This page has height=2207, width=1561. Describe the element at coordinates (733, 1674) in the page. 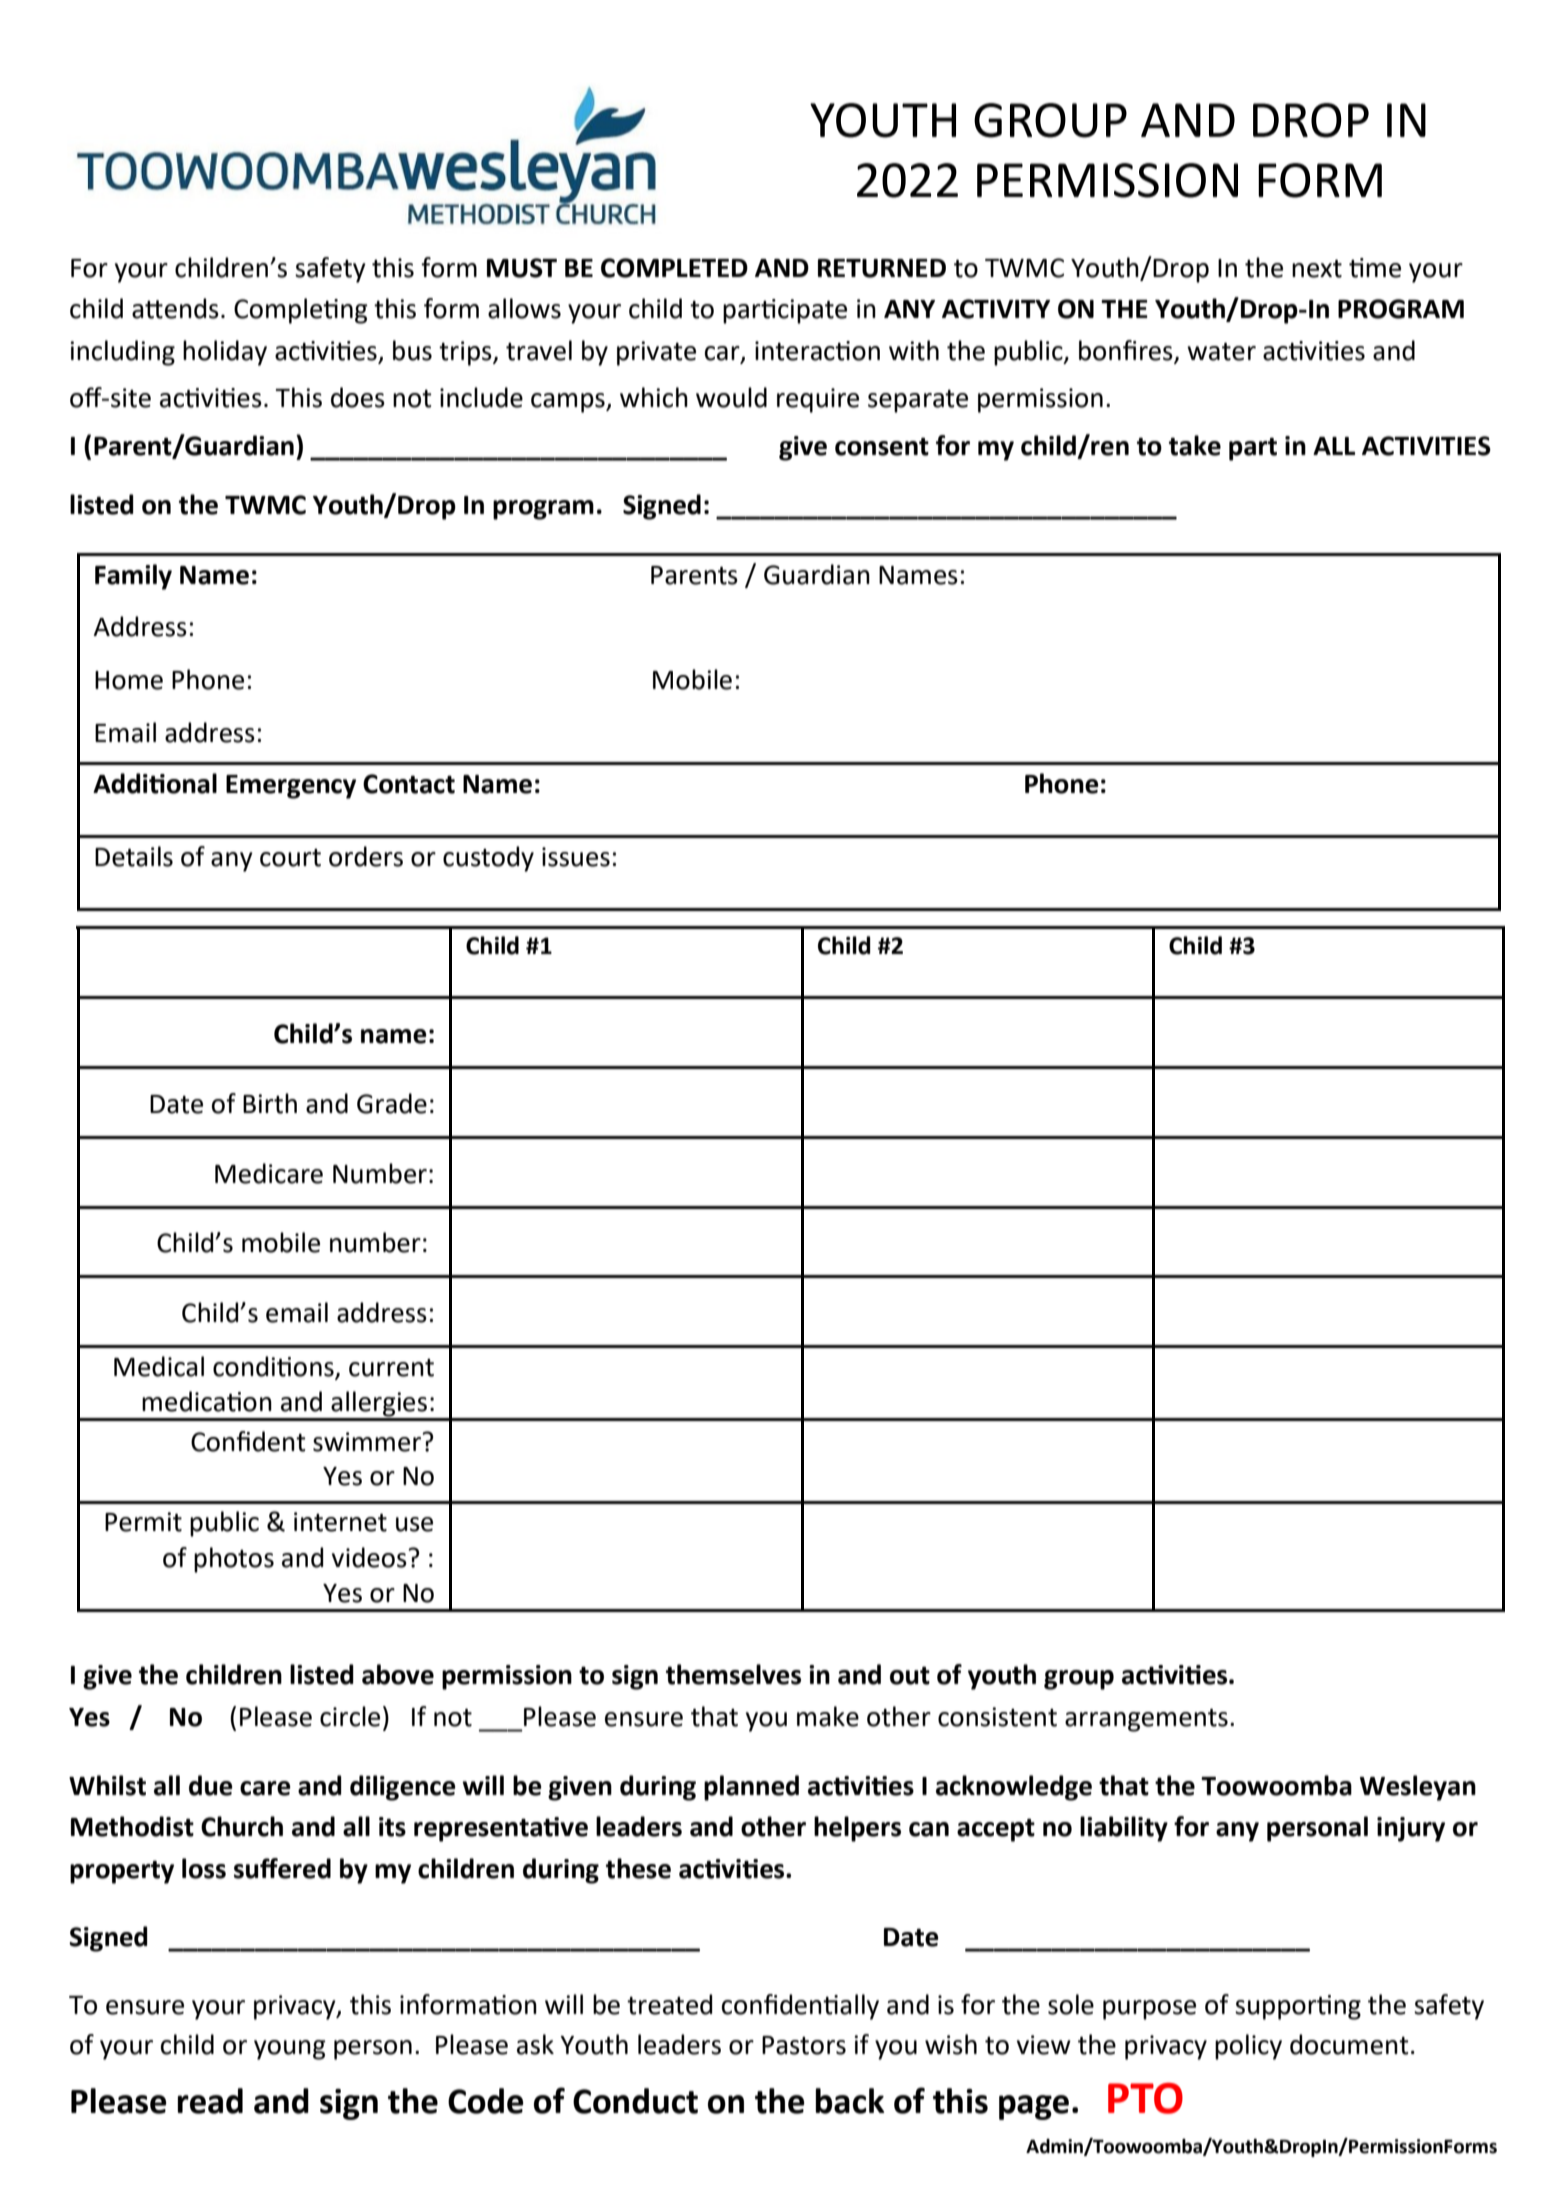

I see `themselves` at that location.
